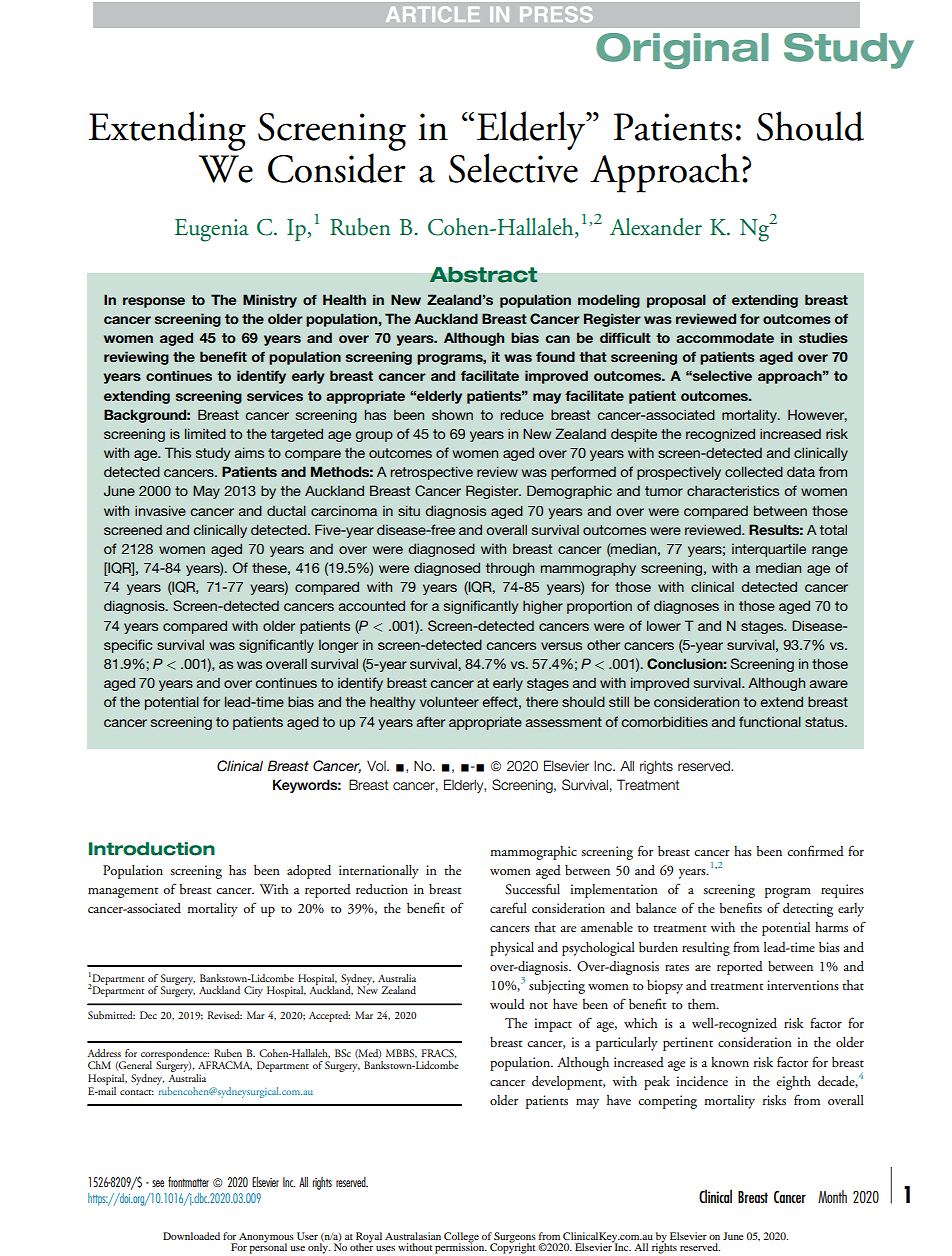  Describe the element at coordinates (191, 1236) in the page. I see `Downloaded` at that location.
